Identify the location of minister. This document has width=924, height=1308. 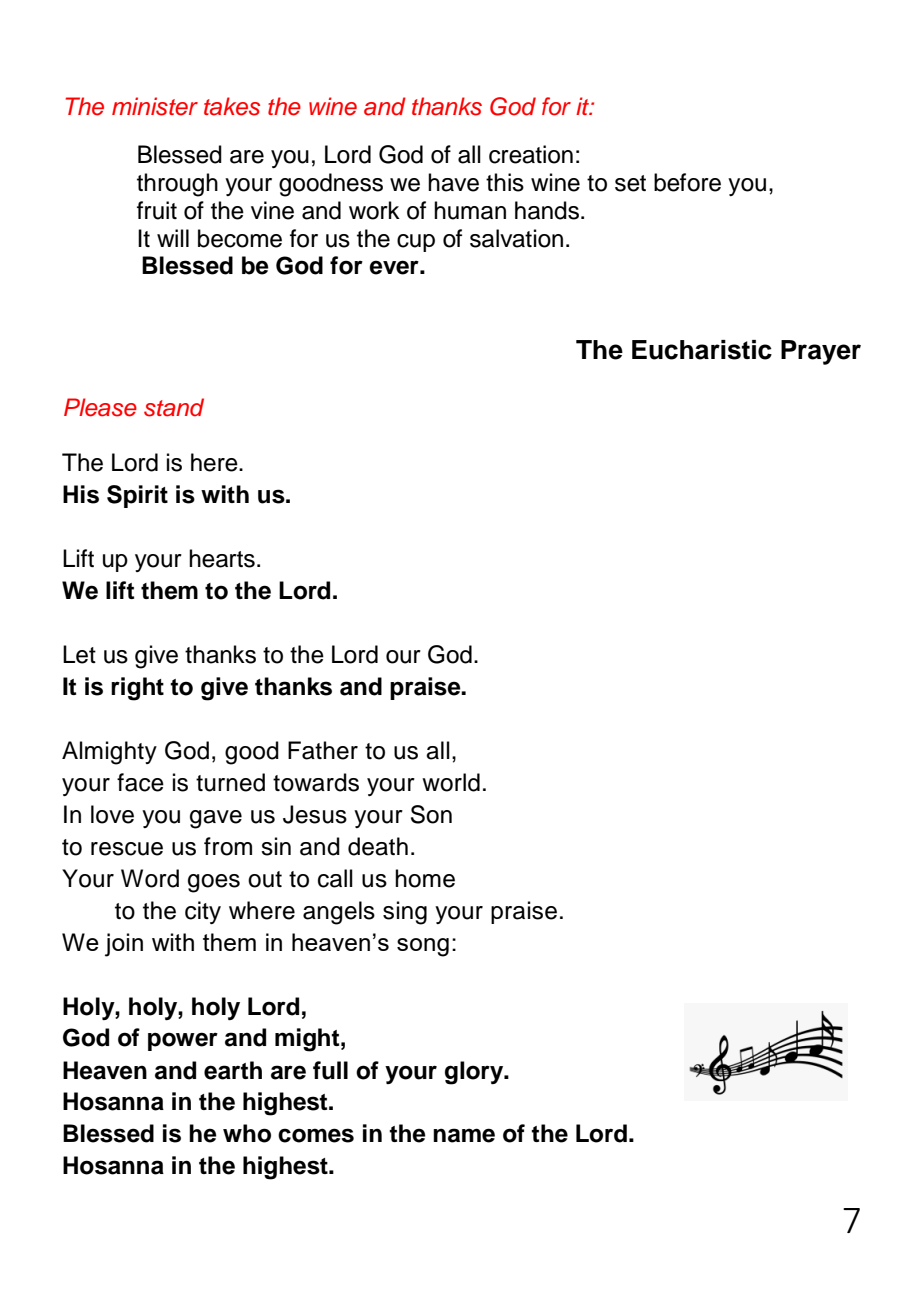
(155, 106).
